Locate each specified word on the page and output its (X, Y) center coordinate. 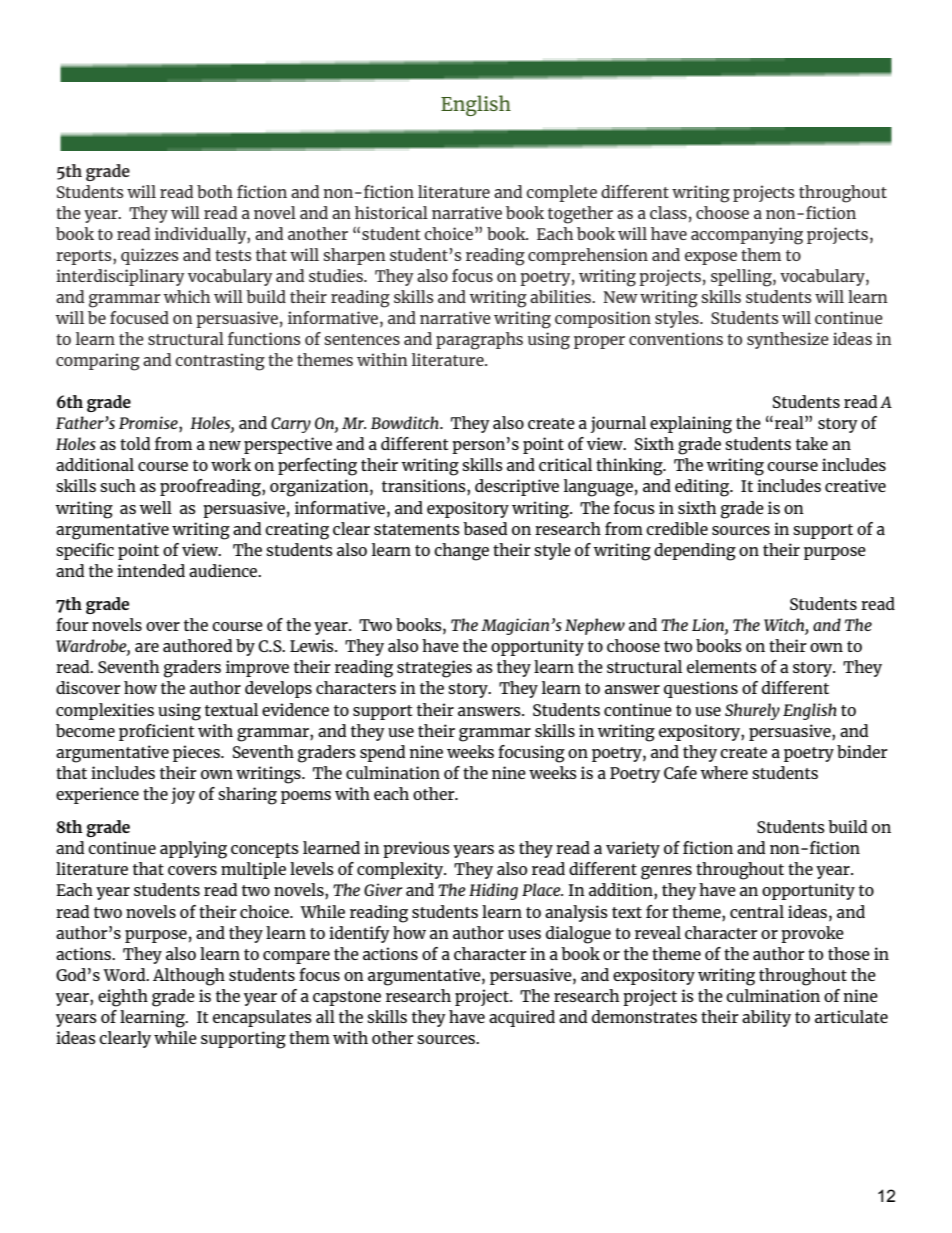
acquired (522, 1018)
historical (391, 212)
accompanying (747, 236)
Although (189, 977)
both (215, 191)
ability (766, 1018)
